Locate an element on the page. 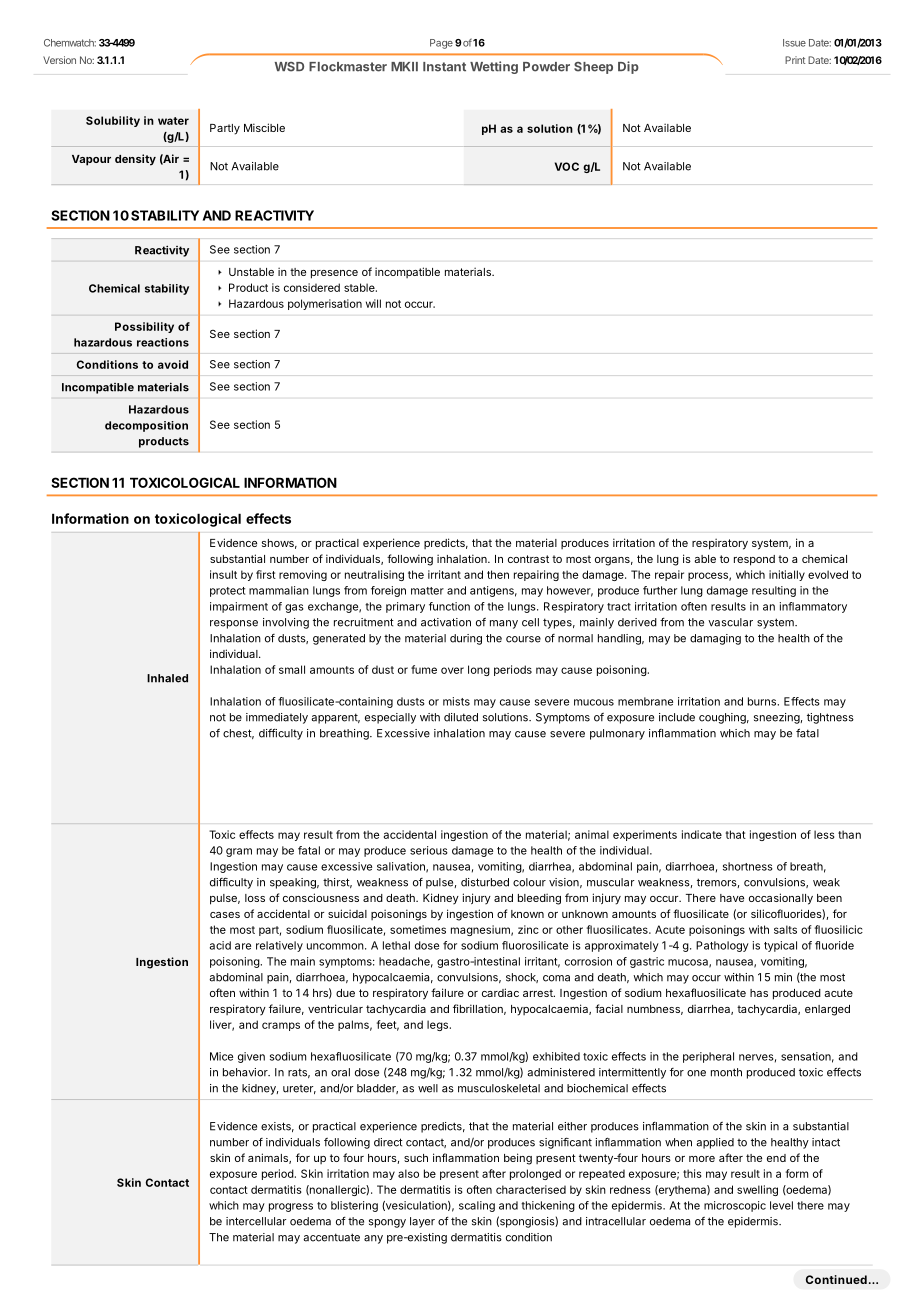  layer is located at coordinates (422, 1222).
